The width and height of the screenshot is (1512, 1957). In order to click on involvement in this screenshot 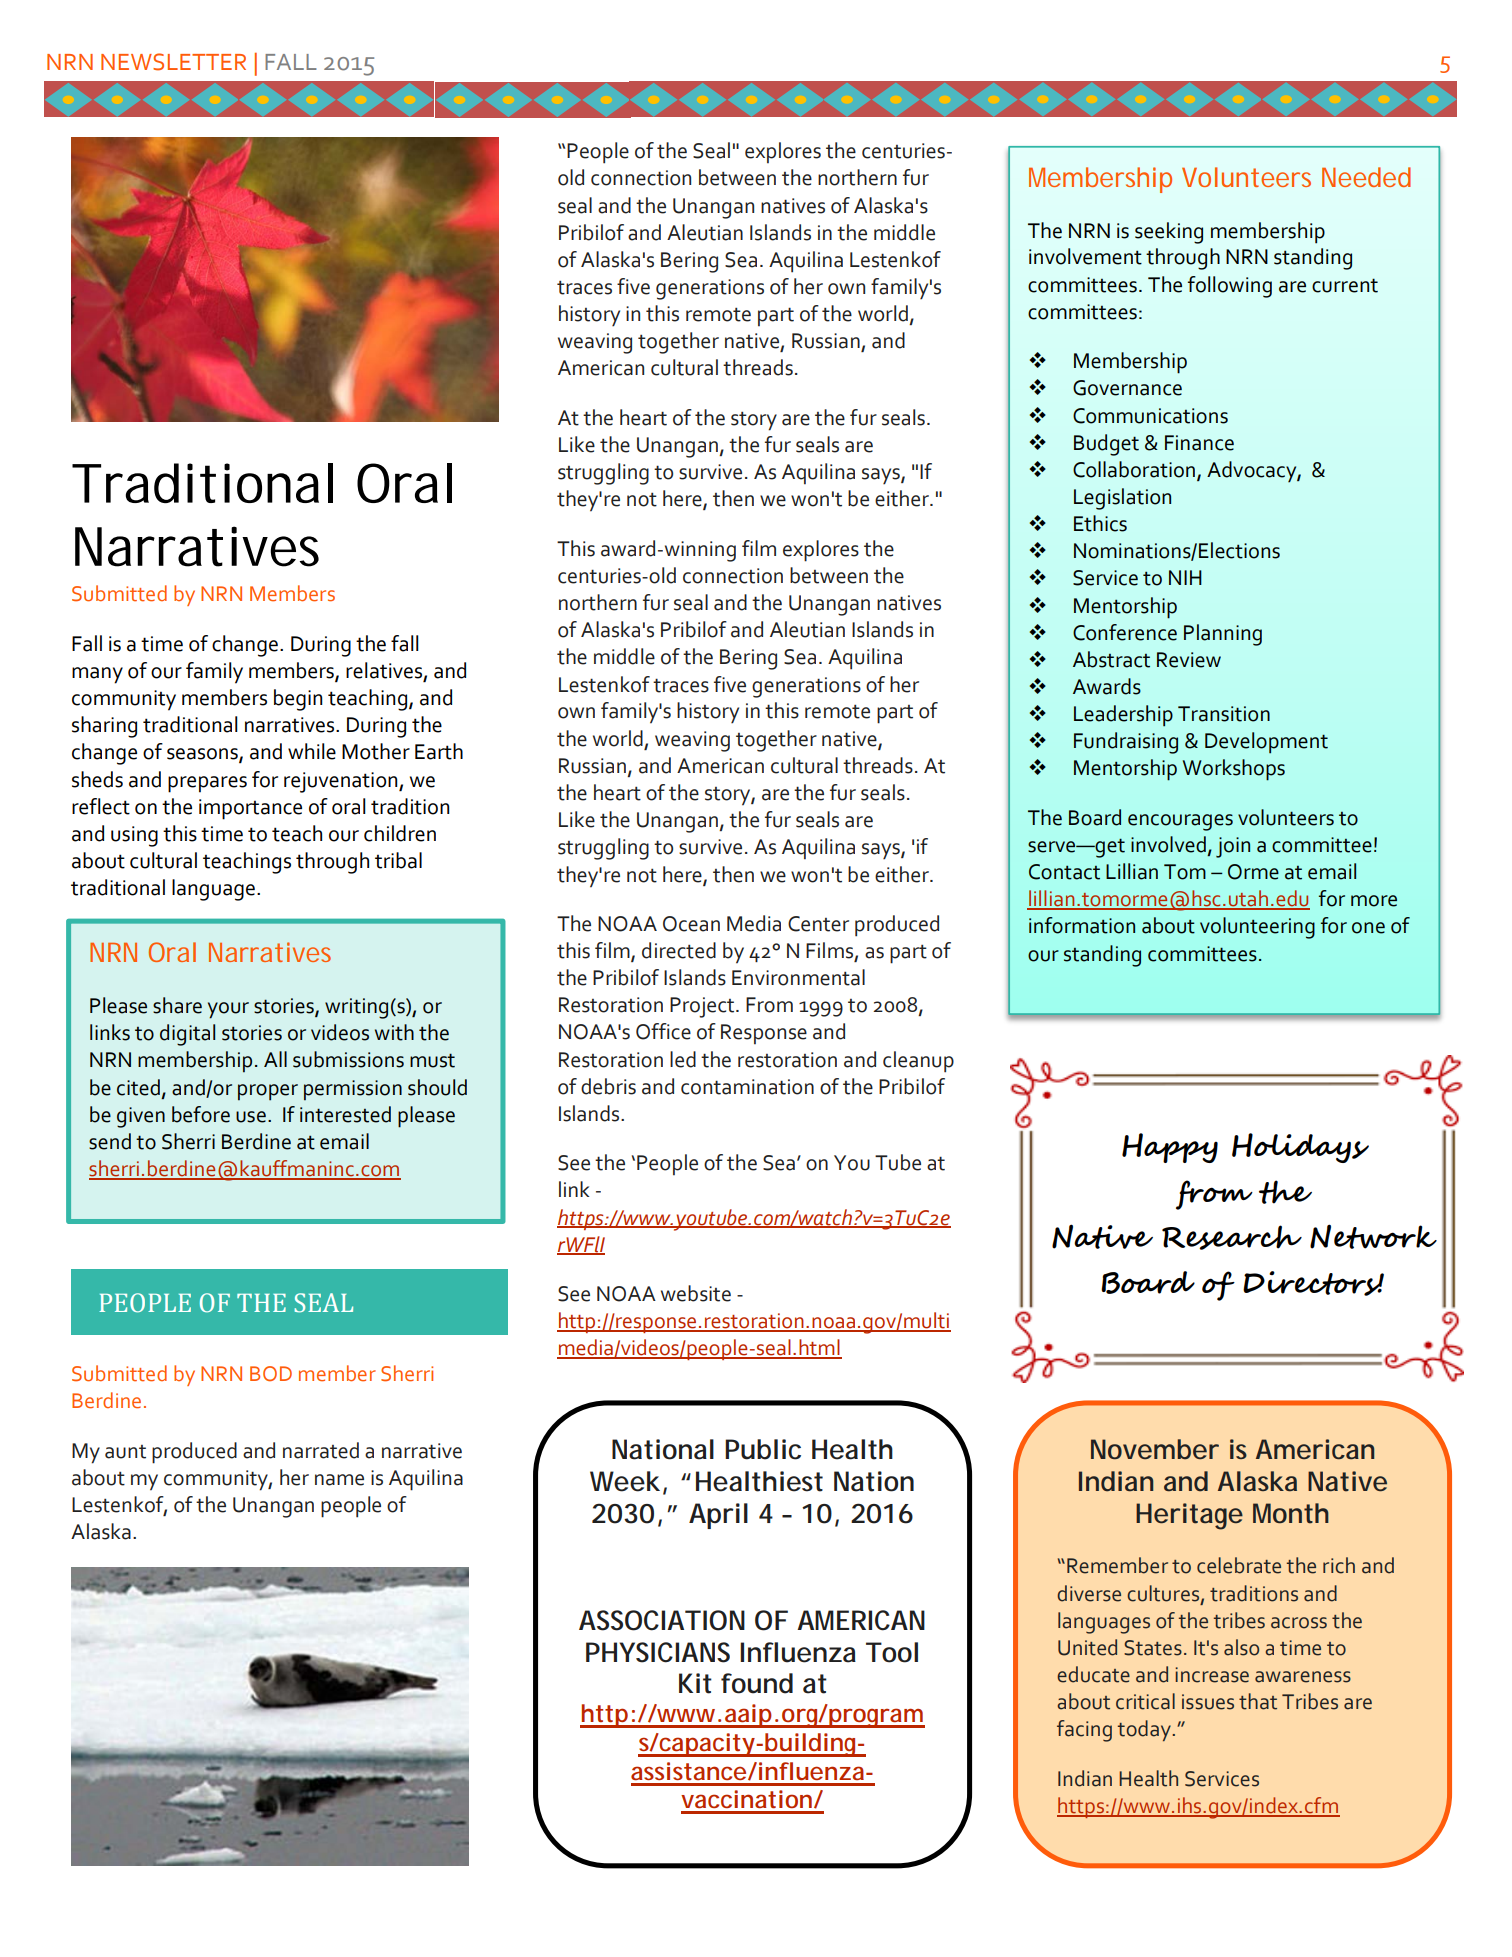, I will do `click(1085, 256)`.
